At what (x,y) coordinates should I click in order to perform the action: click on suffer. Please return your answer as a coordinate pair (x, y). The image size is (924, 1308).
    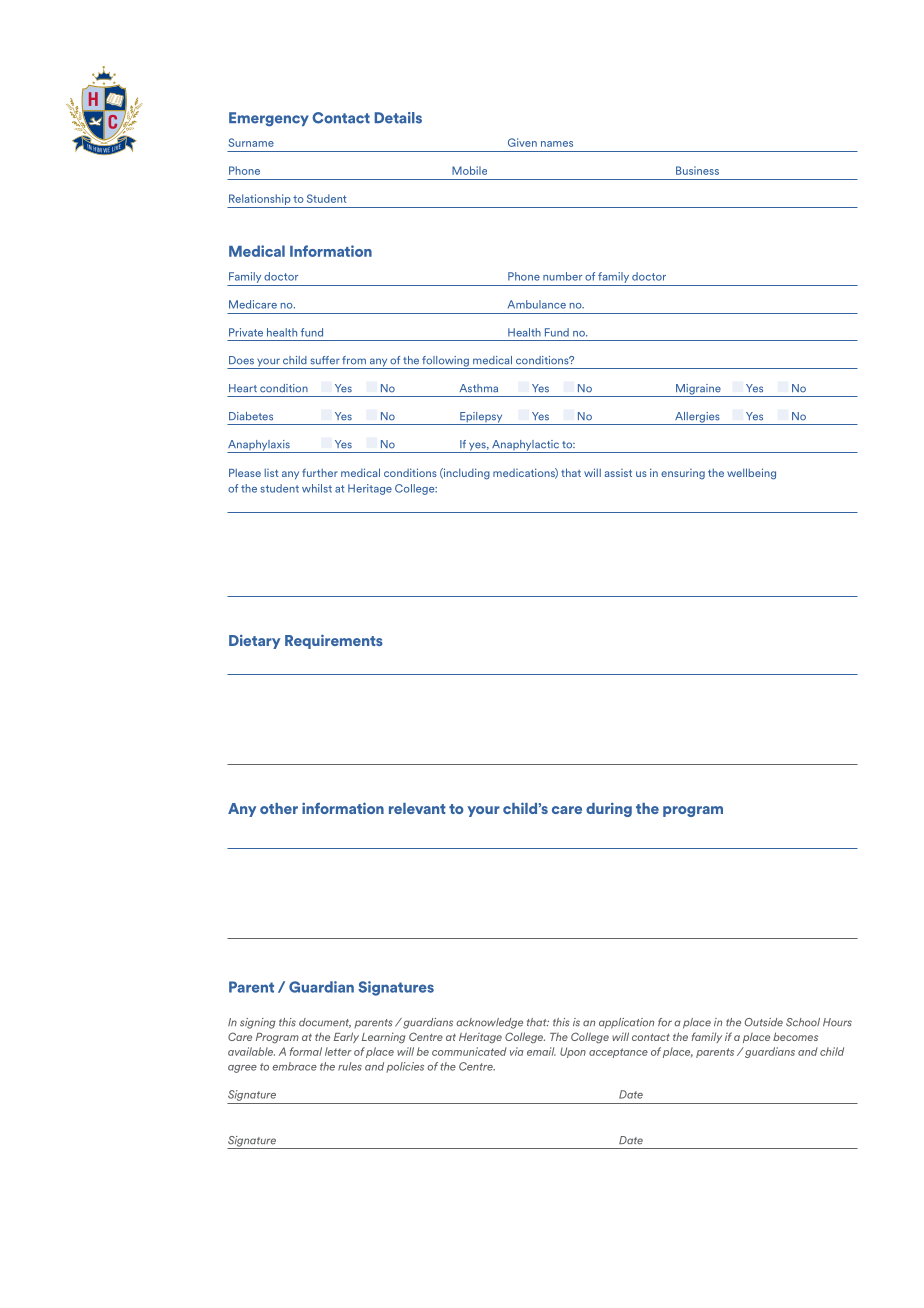
    Looking at the image, I should click on (325, 360).
